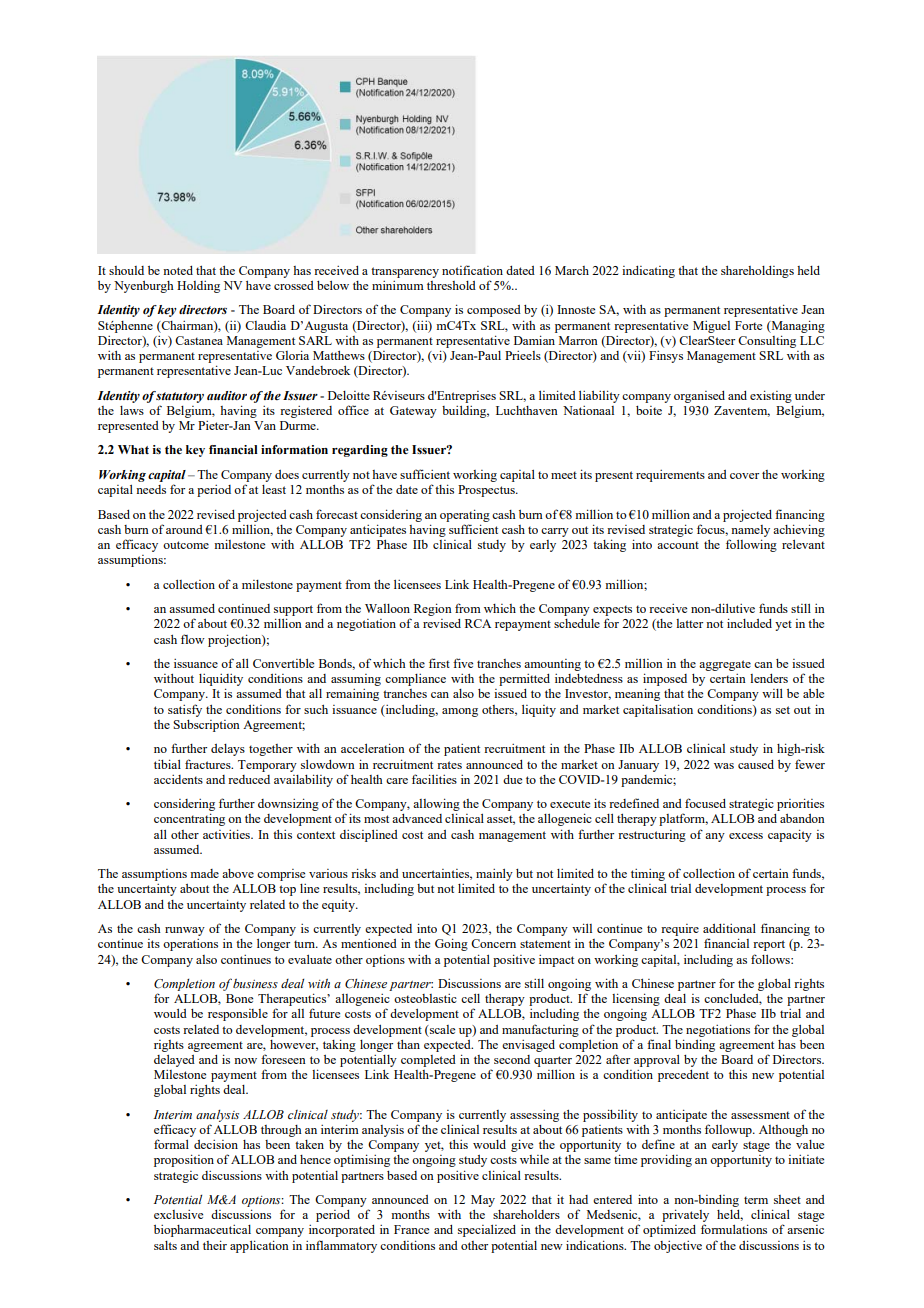 This image has height=1308, width=924. Describe the element at coordinates (748, 325) in the image. I see `Forte` at that location.
